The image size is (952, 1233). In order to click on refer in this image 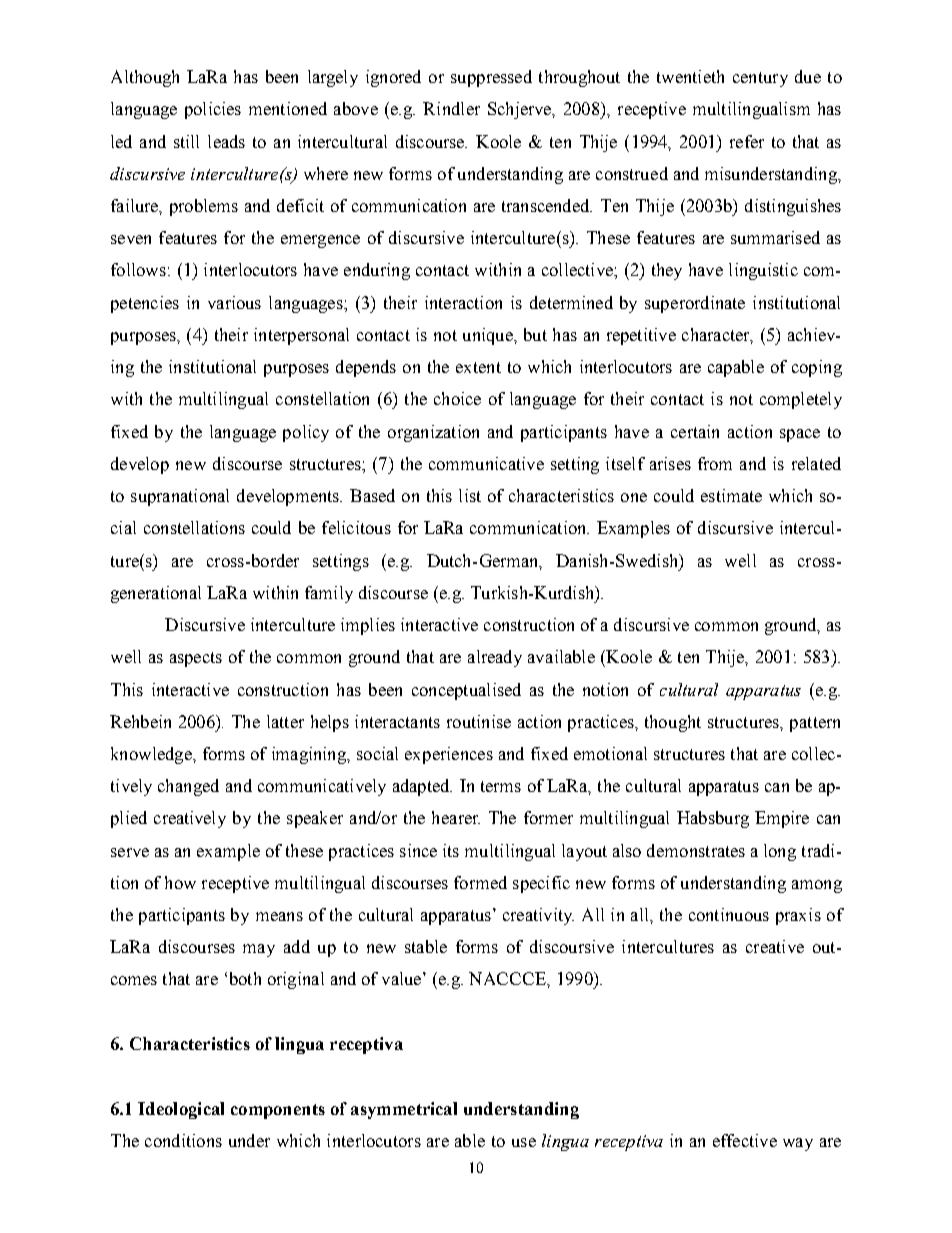, I will do `click(747, 141)`.
